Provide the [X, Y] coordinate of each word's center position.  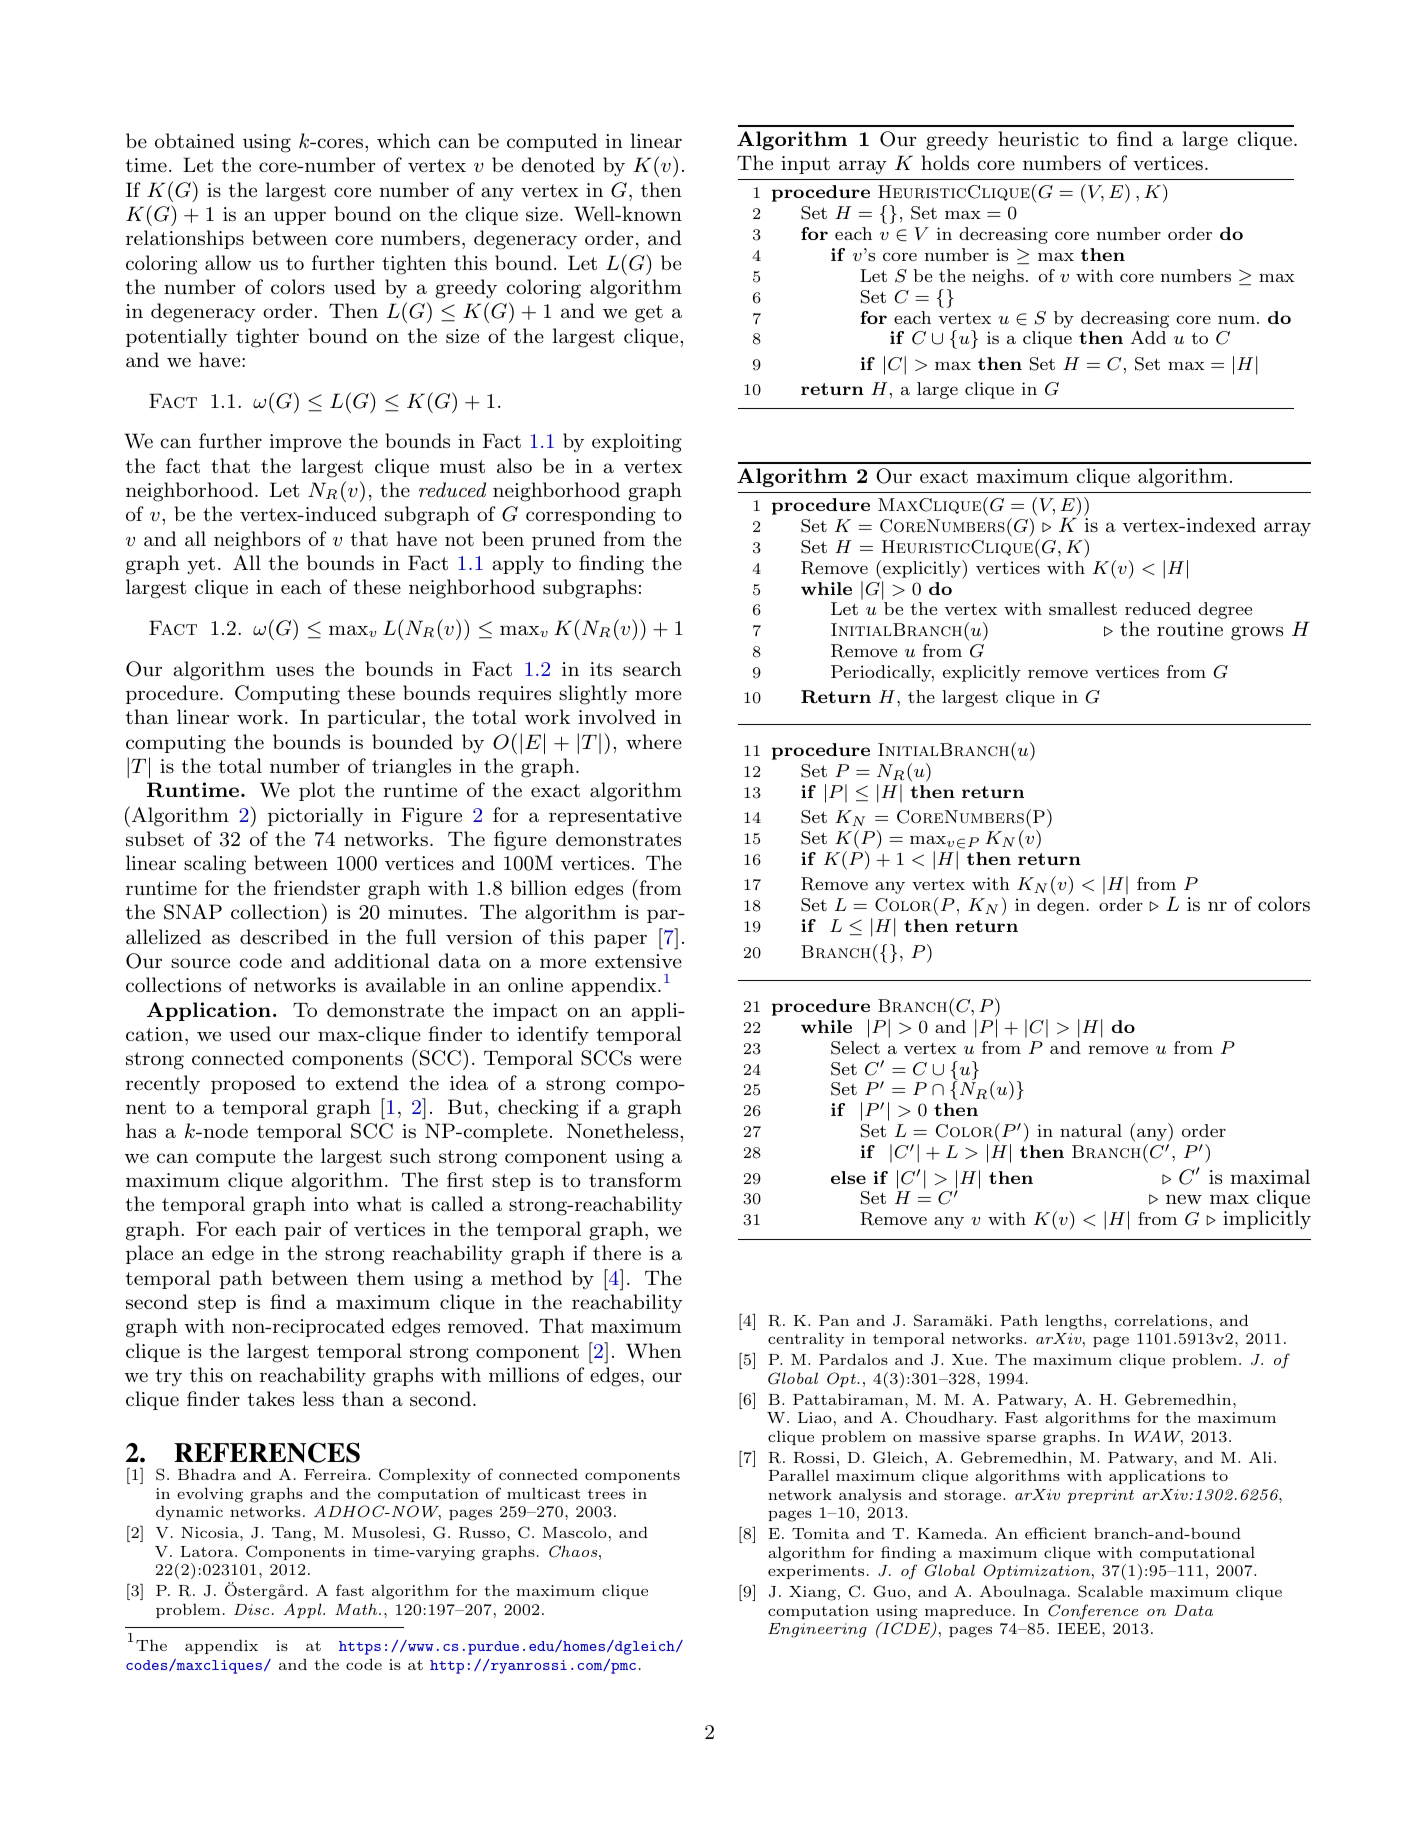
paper [620, 941]
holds [945, 163]
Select [855, 1048]
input [805, 165]
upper [300, 218]
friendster [317, 888]
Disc [251, 1609]
